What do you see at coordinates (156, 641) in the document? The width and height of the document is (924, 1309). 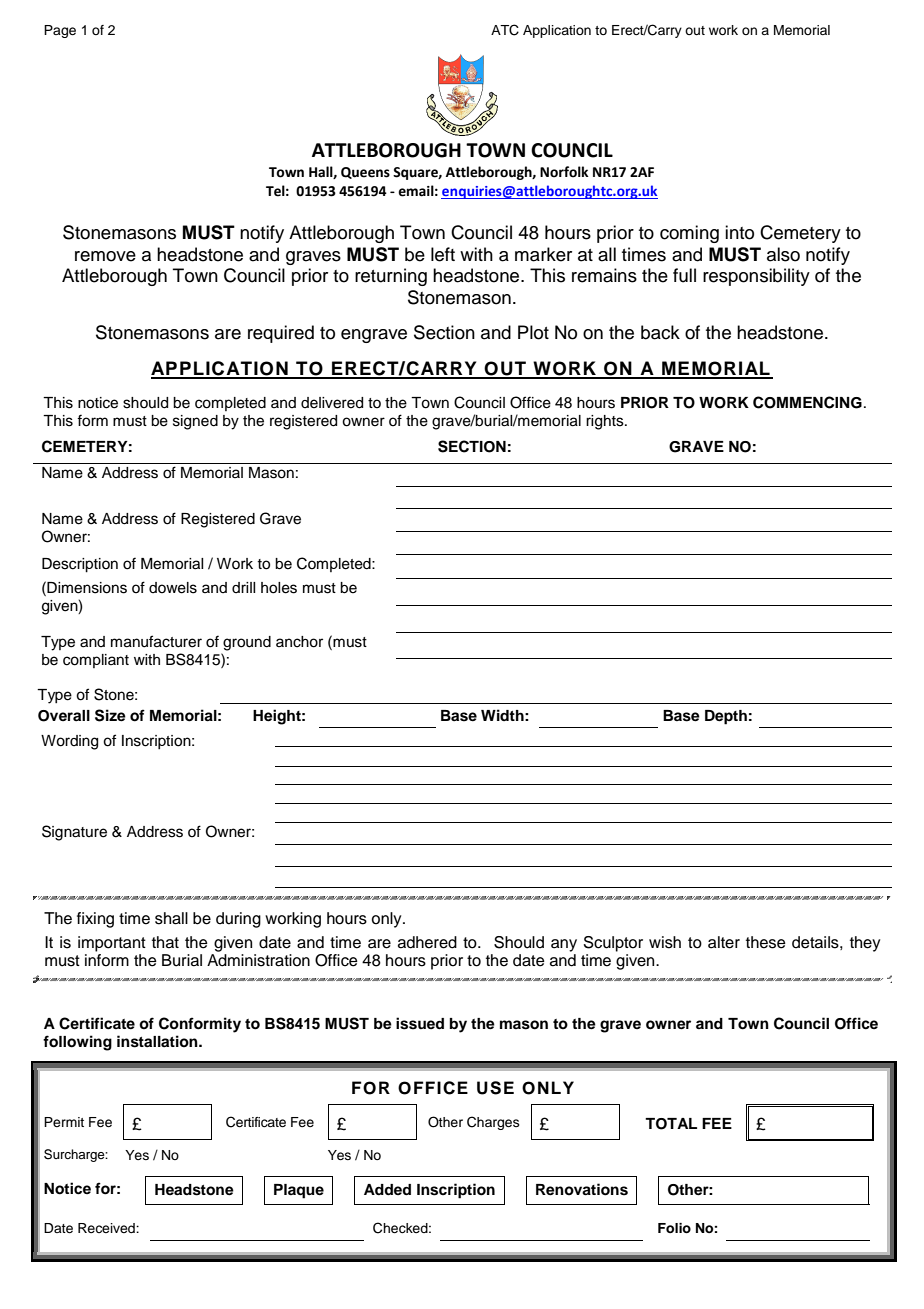 I see `manufacturer` at bounding box center [156, 641].
